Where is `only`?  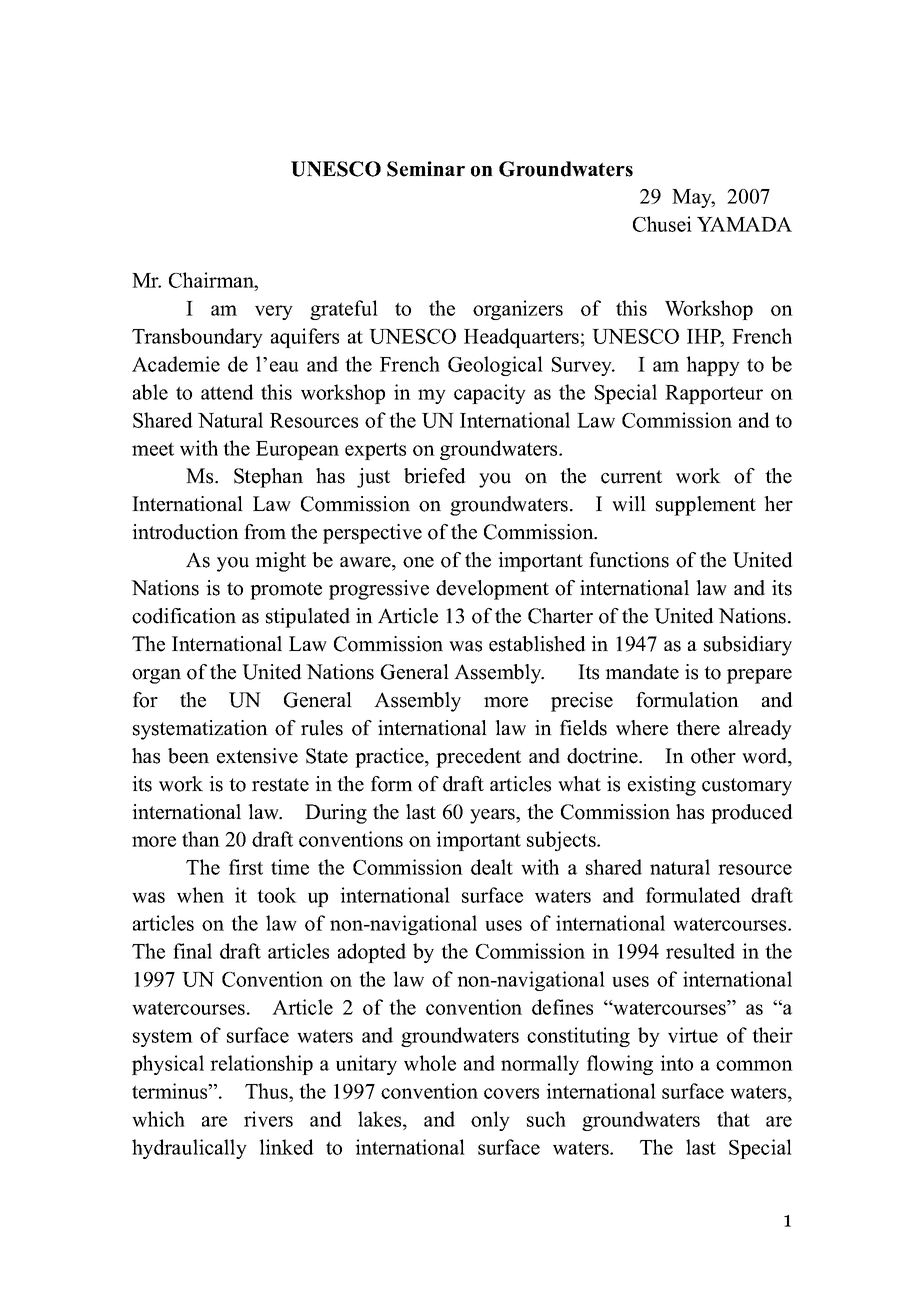 only is located at coordinates (490, 1121).
